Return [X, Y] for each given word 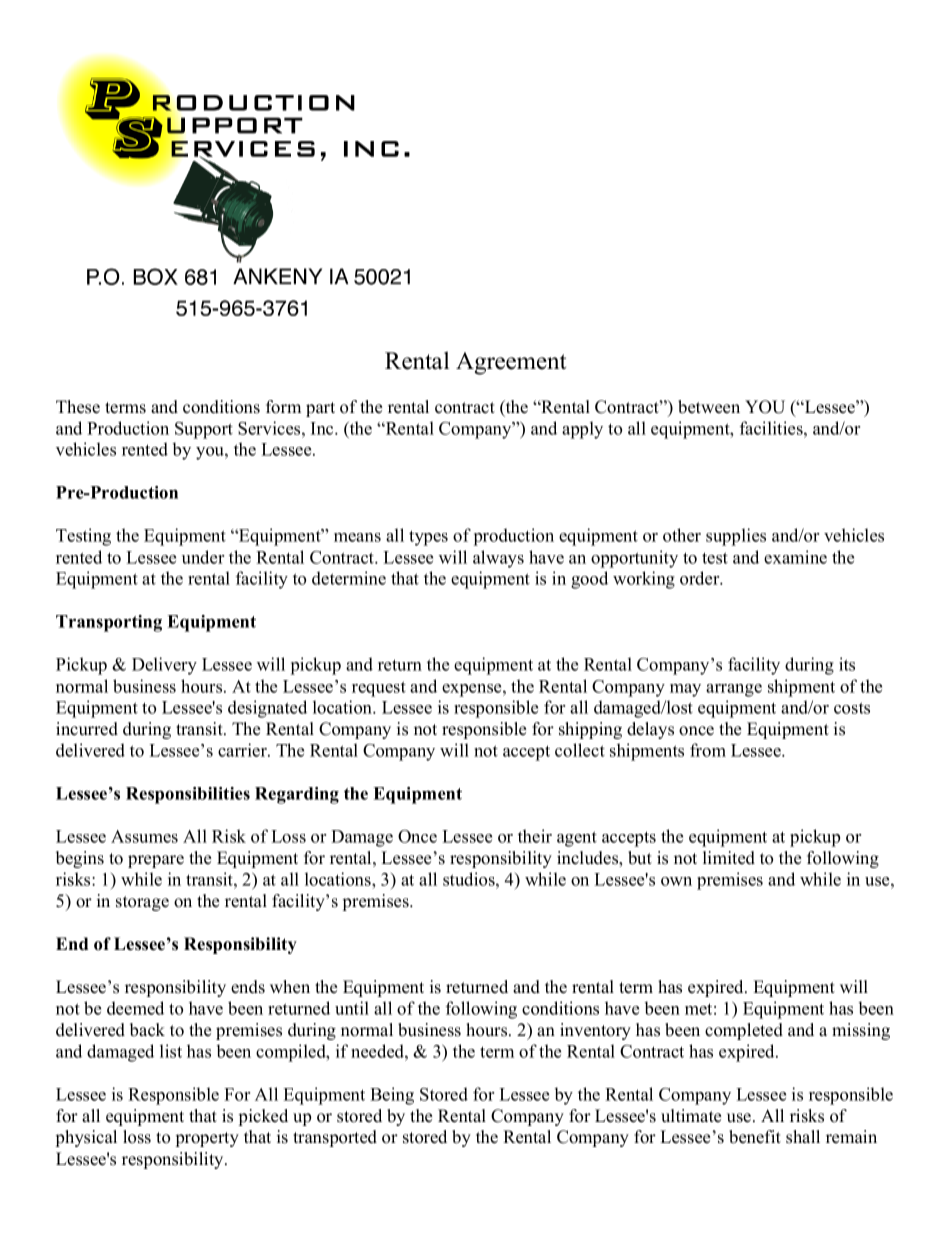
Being [392, 1096]
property [207, 1139]
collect [580, 750]
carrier [243, 750]
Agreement [511, 363]
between [709, 407]
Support [204, 430]
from [708, 750]
